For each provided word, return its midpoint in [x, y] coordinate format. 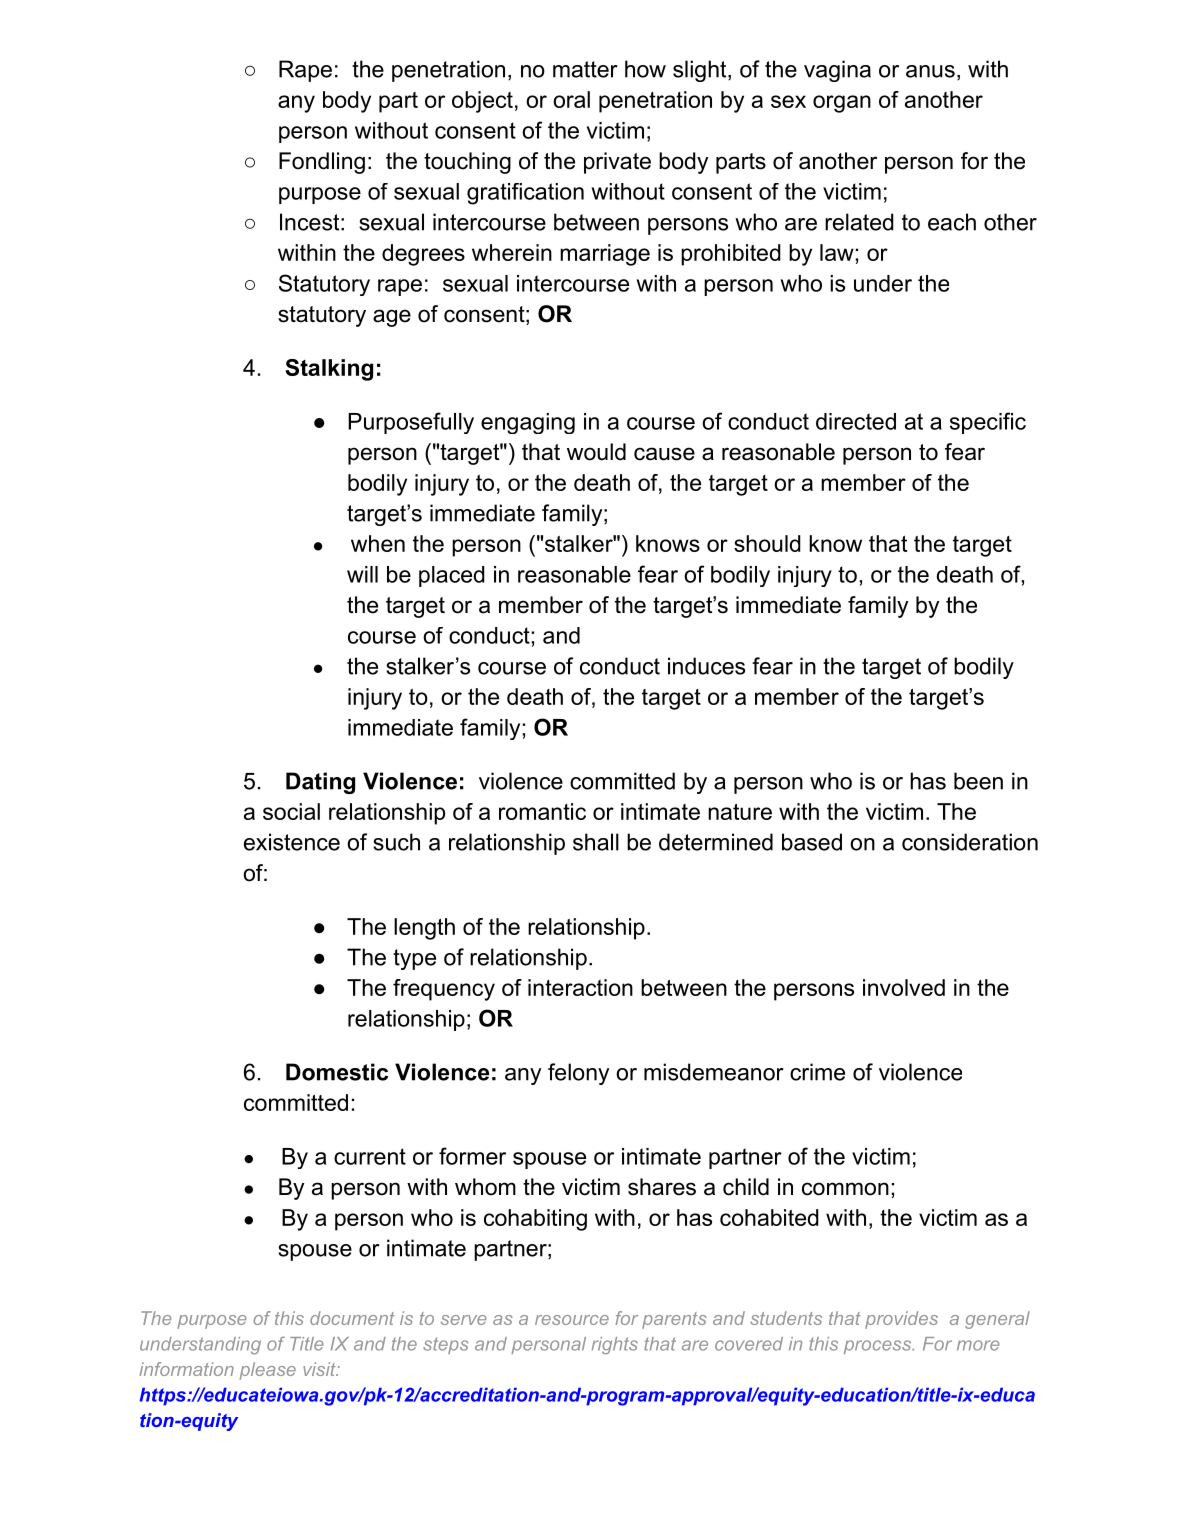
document [352, 1318]
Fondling [322, 163]
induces [706, 666]
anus [930, 71]
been [978, 781]
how [645, 69]
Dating [320, 783]
